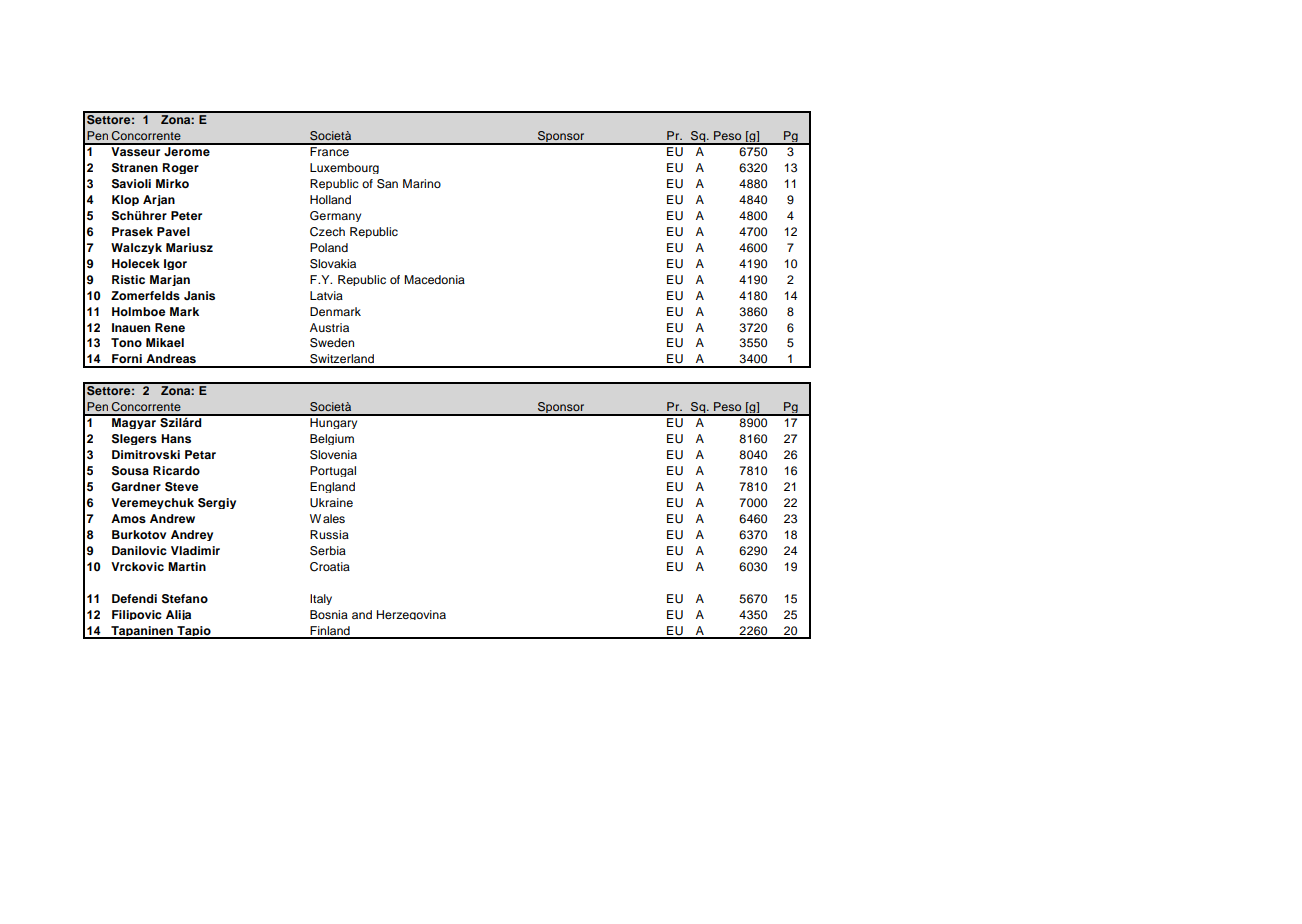  What do you see at coordinates (387, 184) in the page?
I see `San` at bounding box center [387, 184].
